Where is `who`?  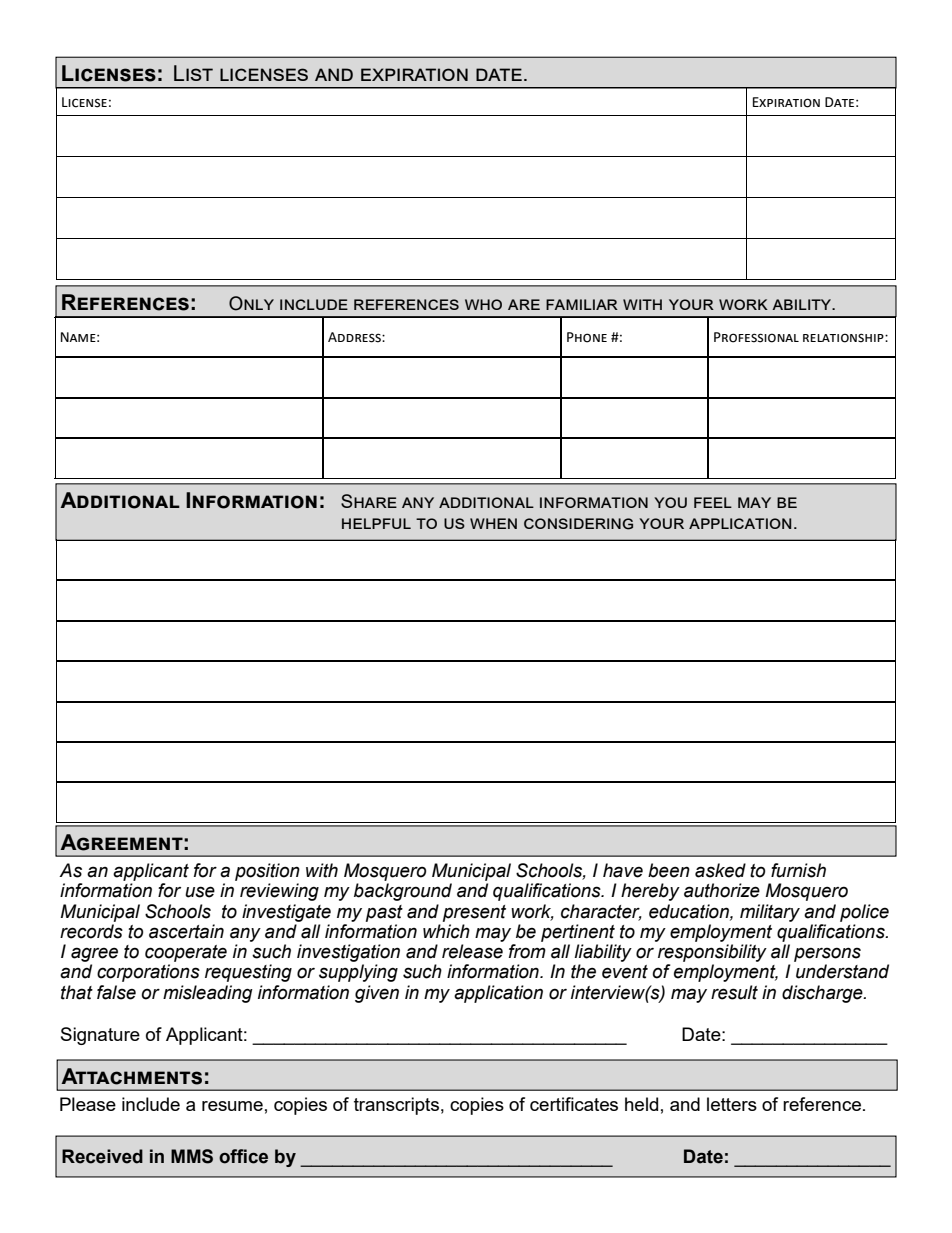 who is located at coordinates (483, 304).
